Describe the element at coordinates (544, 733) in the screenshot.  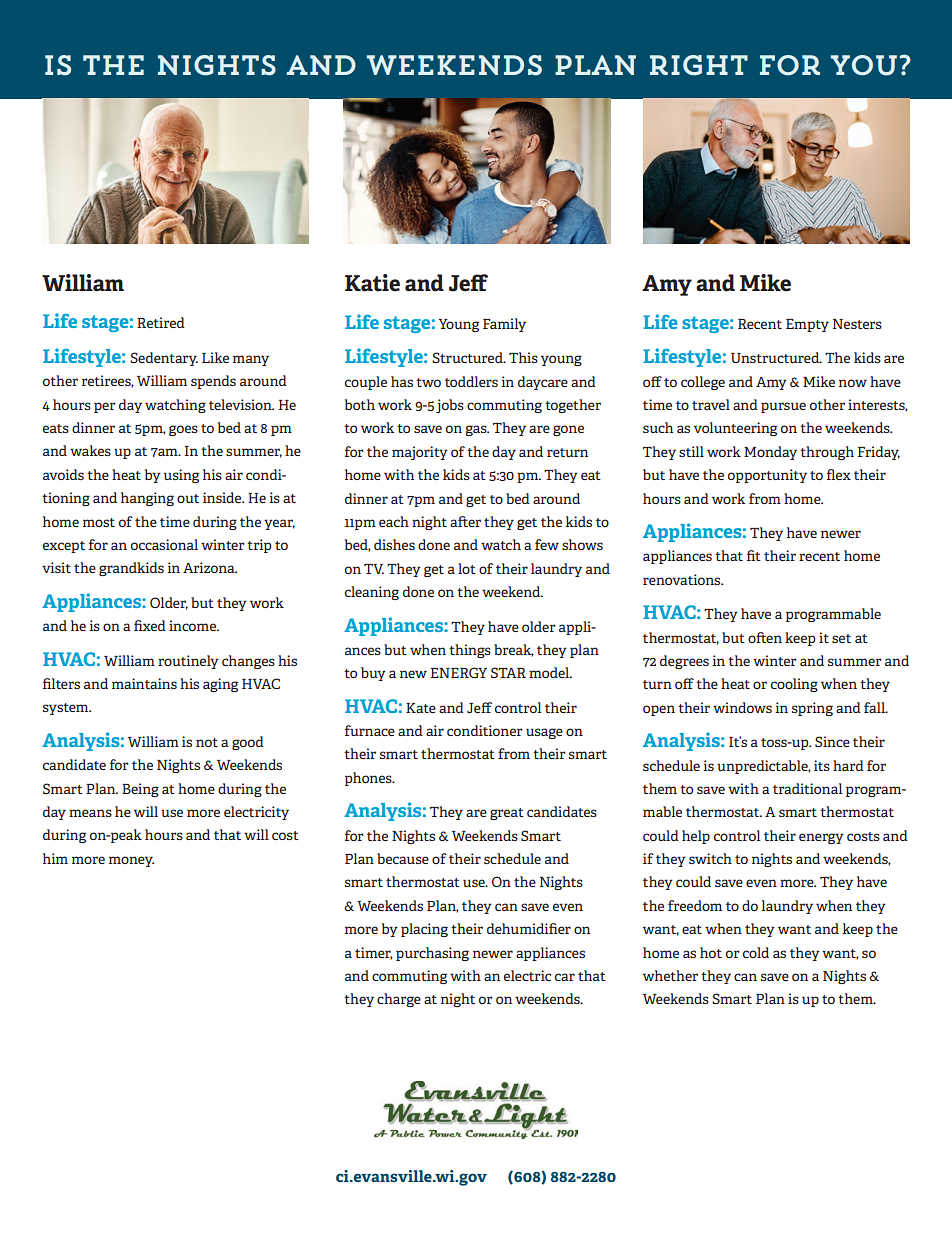
I see `usage` at that location.
